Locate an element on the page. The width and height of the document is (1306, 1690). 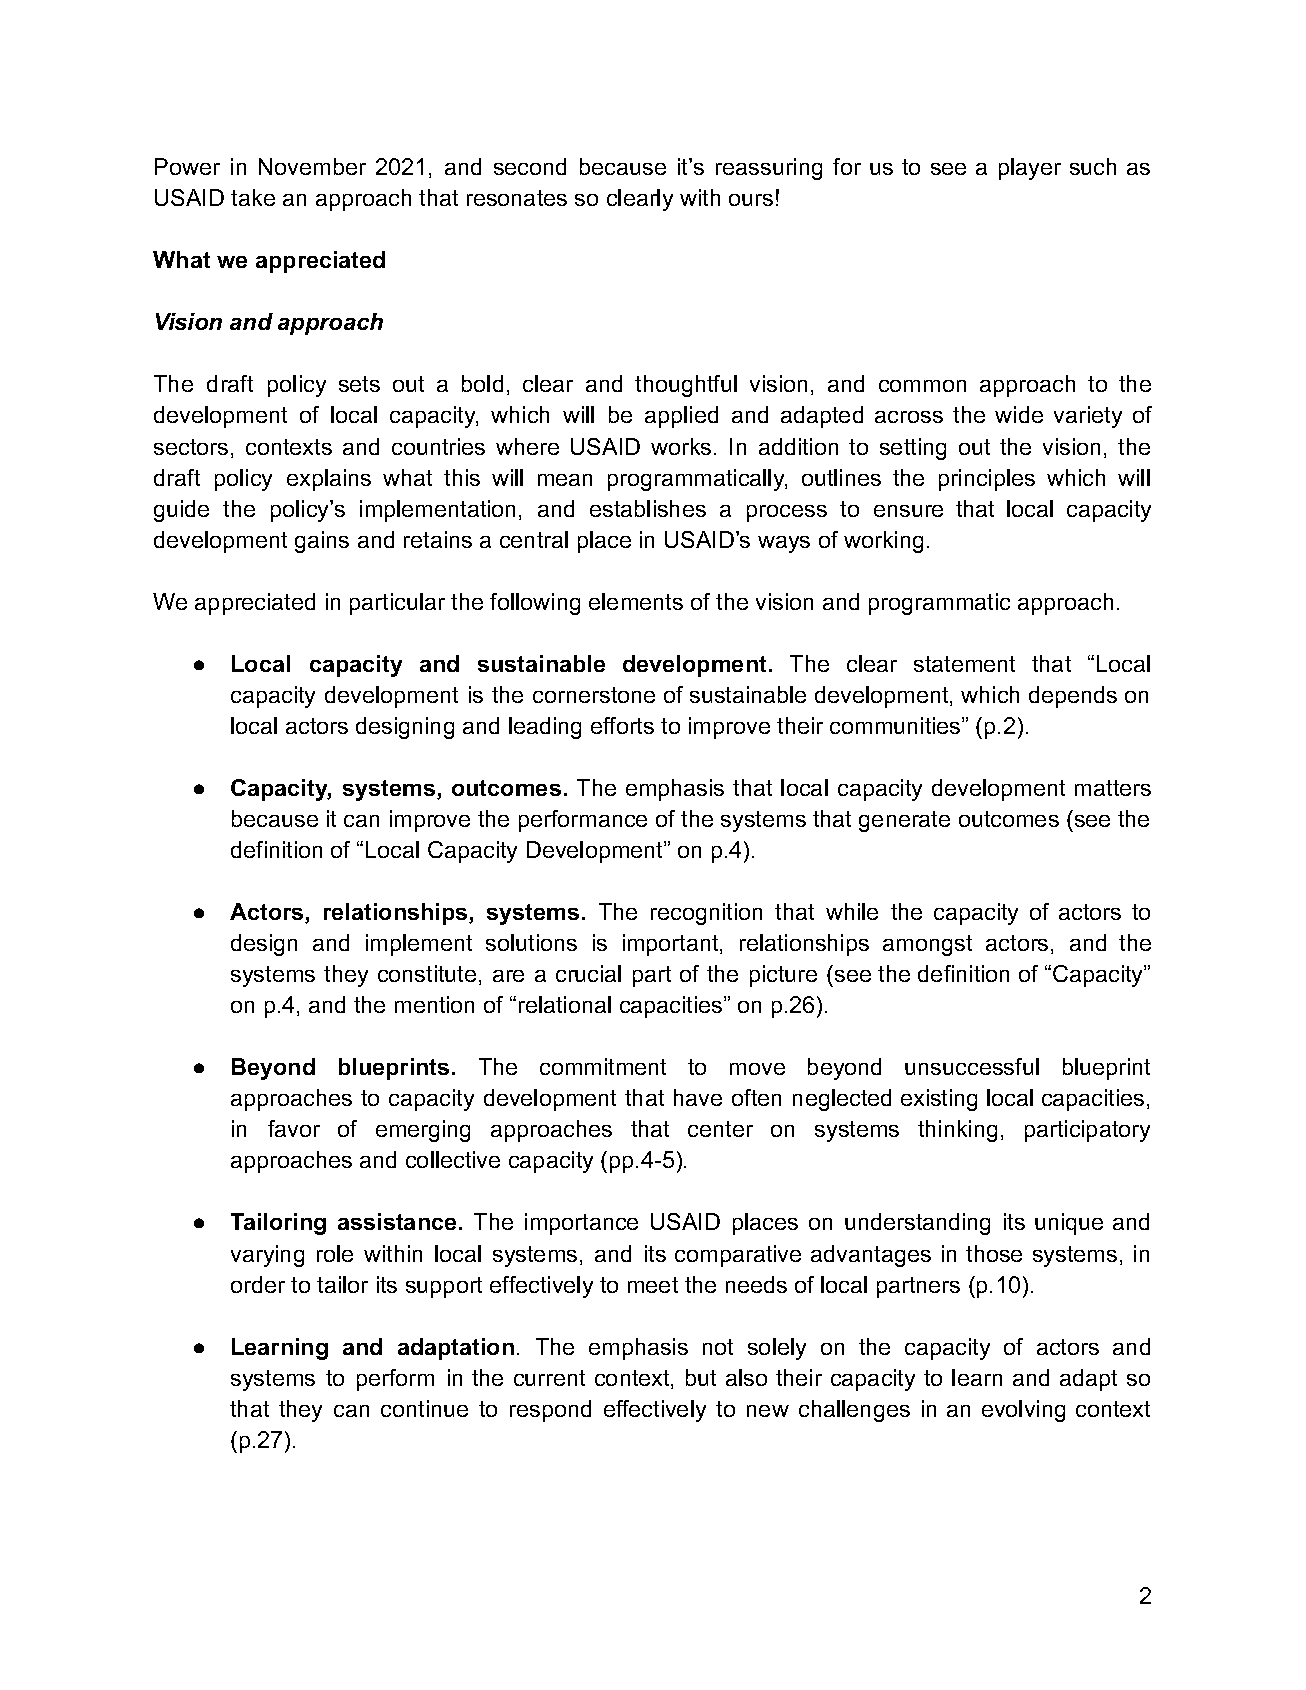
order is located at coordinates (258, 1284).
